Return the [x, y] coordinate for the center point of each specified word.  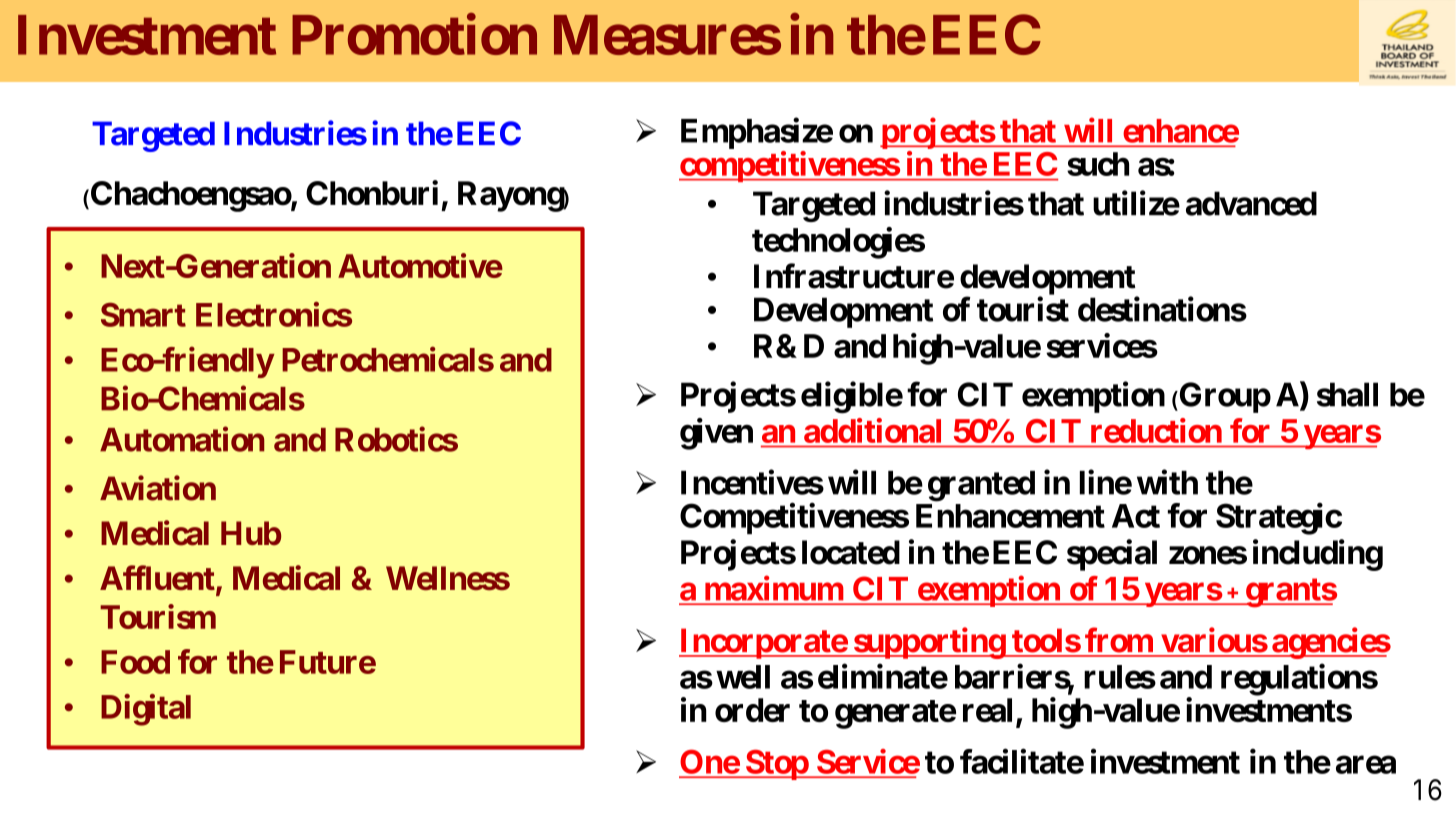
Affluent [158, 579]
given [716, 434]
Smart [143, 314]
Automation [182, 439]
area [1366, 765]
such [1098, 164]
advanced [1251, 203]
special [1112, 555]
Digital [146, 710]
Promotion [414, 34]
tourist [1023, 309]
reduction [1156, 430]
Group [1224, 397]
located [851, 552]
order [752, 710]
